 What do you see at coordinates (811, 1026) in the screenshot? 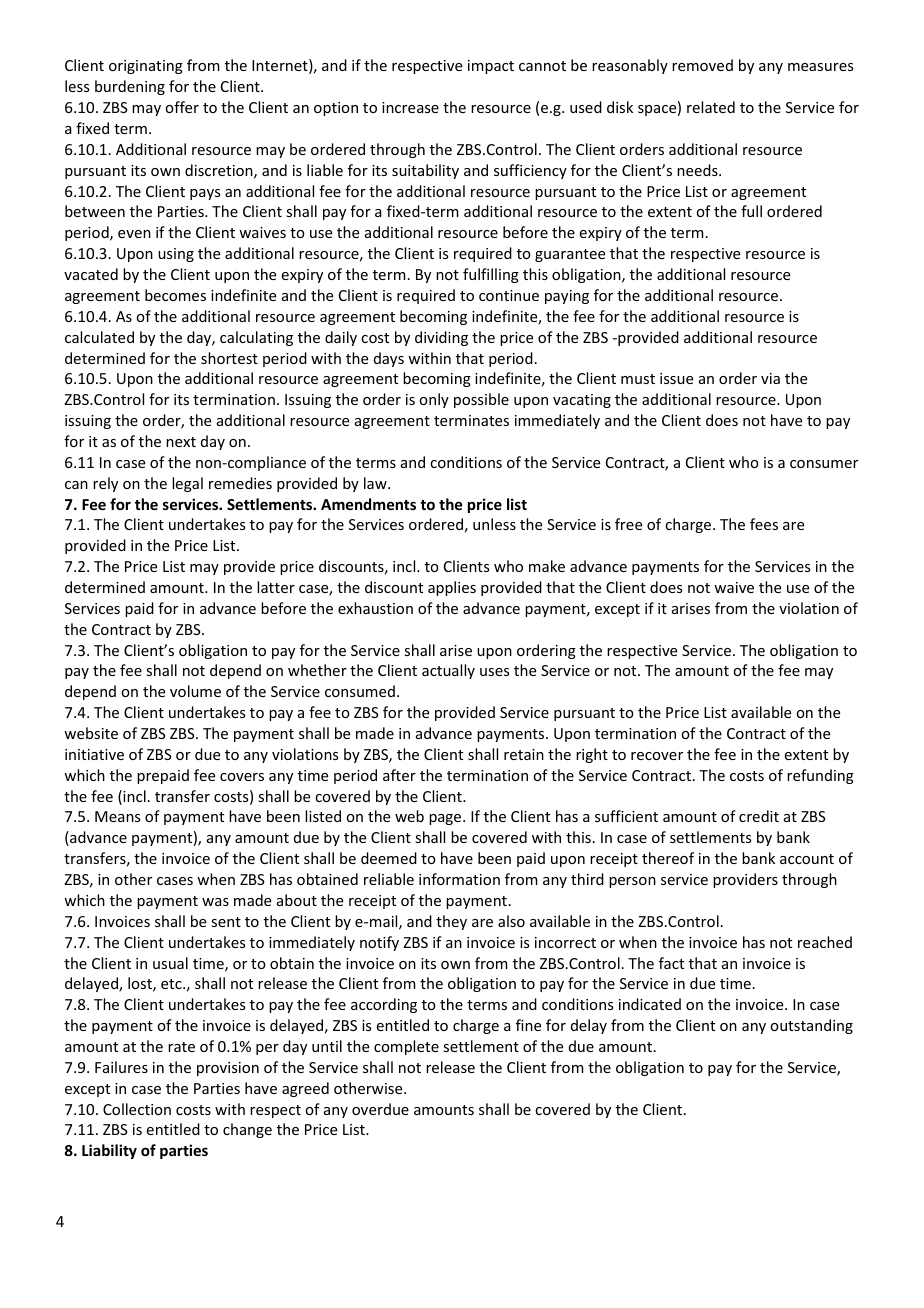
I see `outstanding` at bounding box center [811, 1026].
